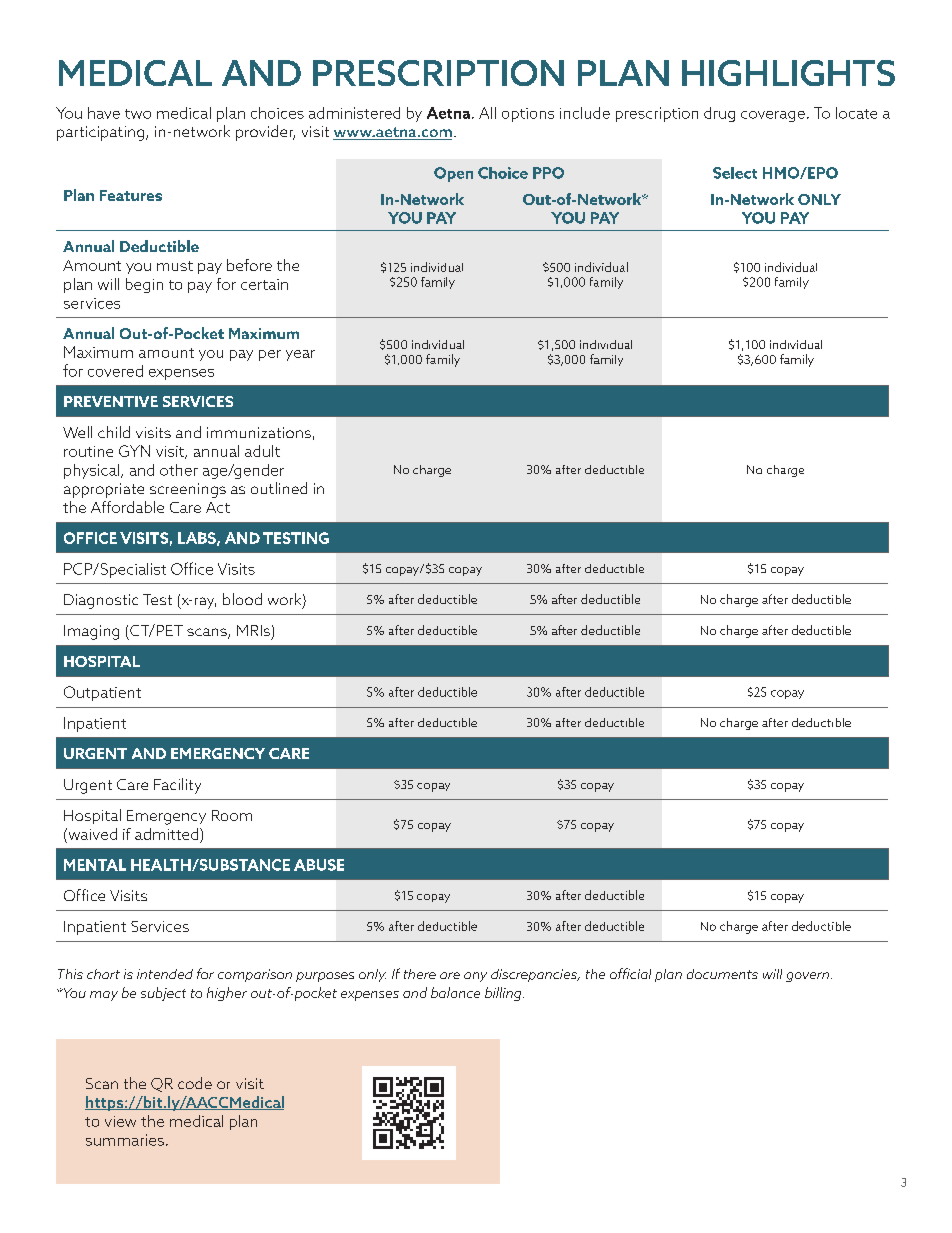 The width and height of the page is (952, 1233). Describe the element at coordinates (104, 113) in the page. I see `have` at that location.
